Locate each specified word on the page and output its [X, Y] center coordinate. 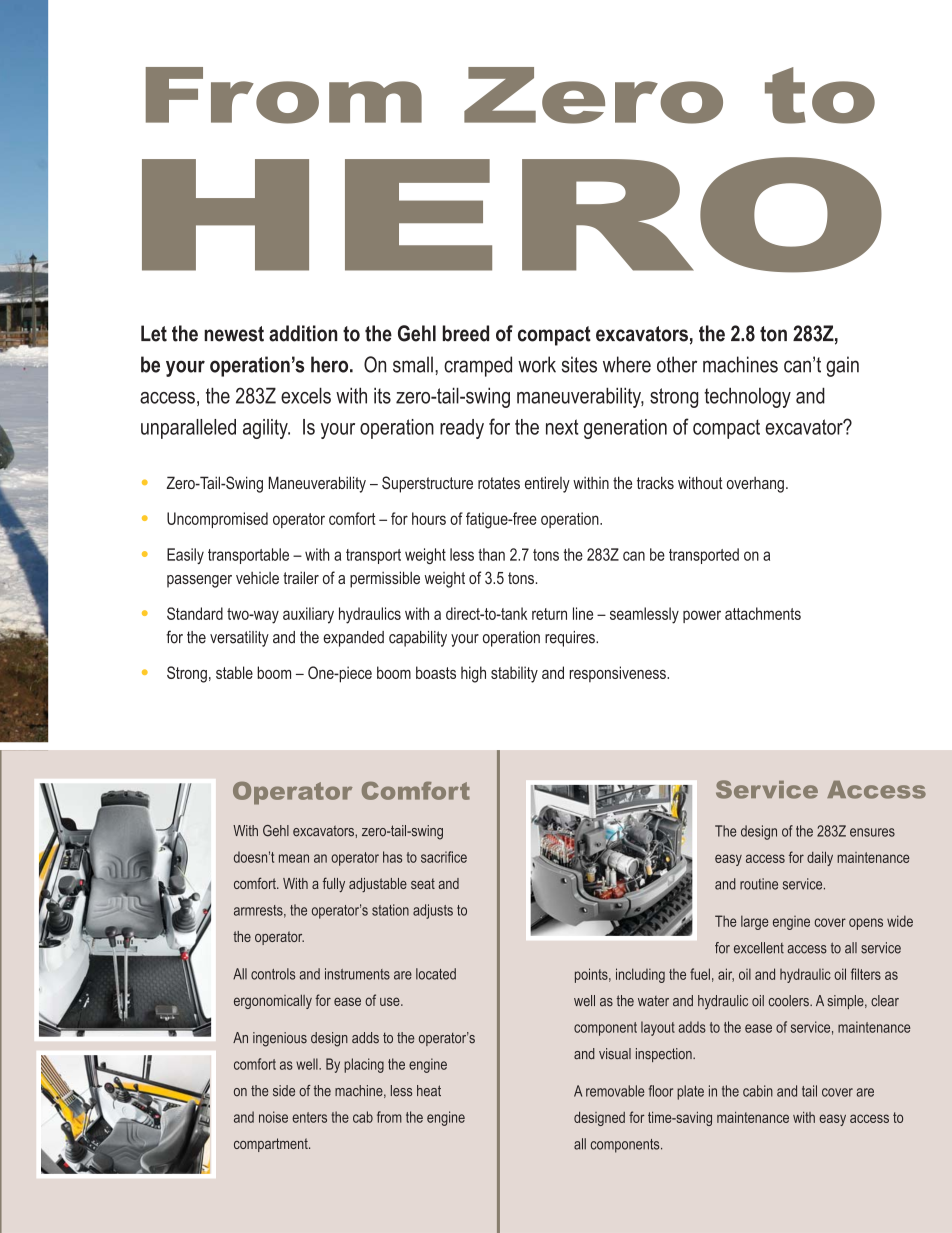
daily [820, 858]
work [537, 364]
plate [690, 1092]
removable [615, 1091]
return [549, 614]
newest [234, 334]
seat [423, 883]
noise [273, 1117]
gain [842, 366]
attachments [763, 613]
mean [294, 858]
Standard [195, 613]
